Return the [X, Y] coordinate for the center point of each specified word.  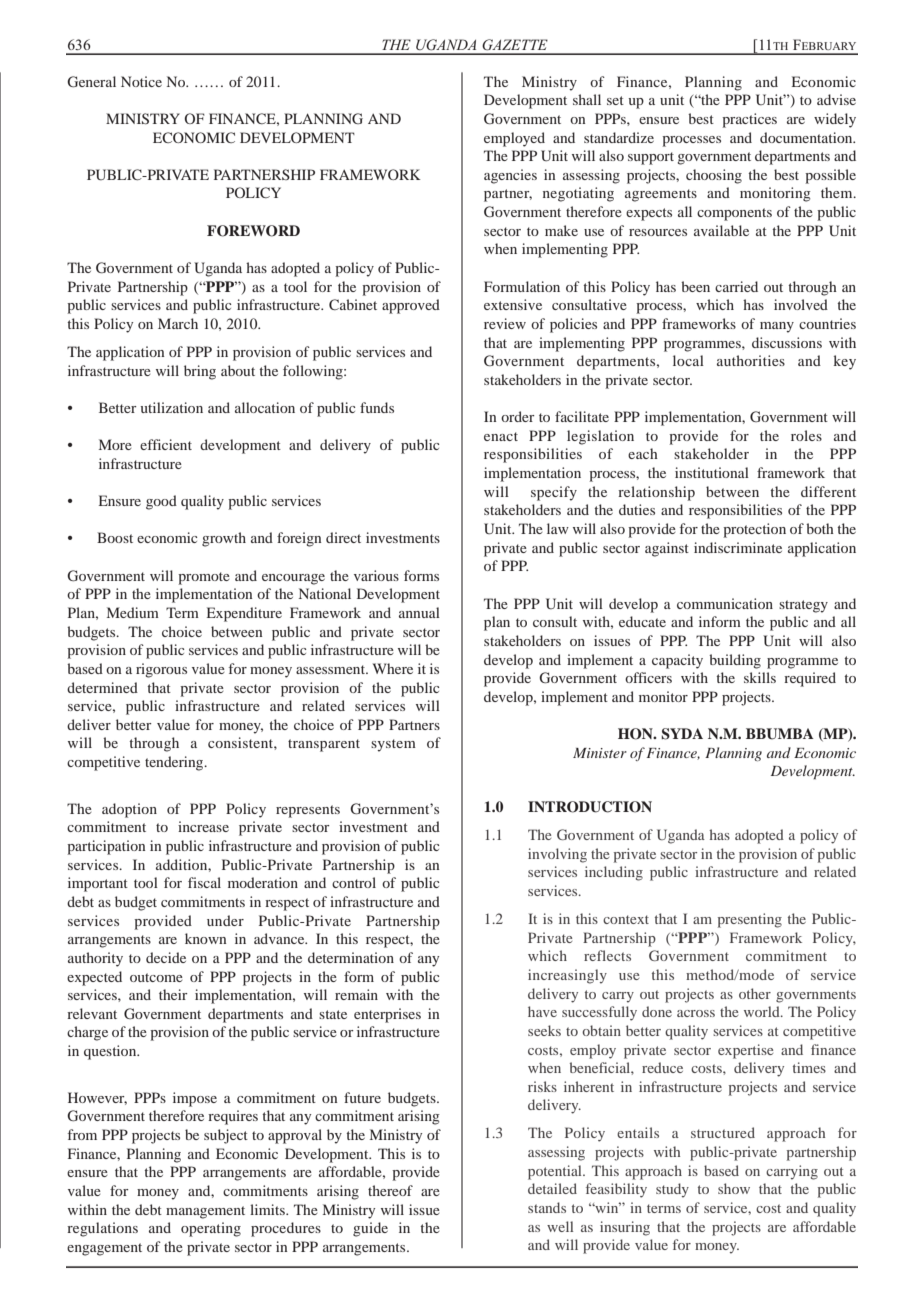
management [205, 1212]
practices [749, 120]
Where [393, 668]
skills [760, 677]
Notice [141, 81]
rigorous [161, 670]
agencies [510, 176]
